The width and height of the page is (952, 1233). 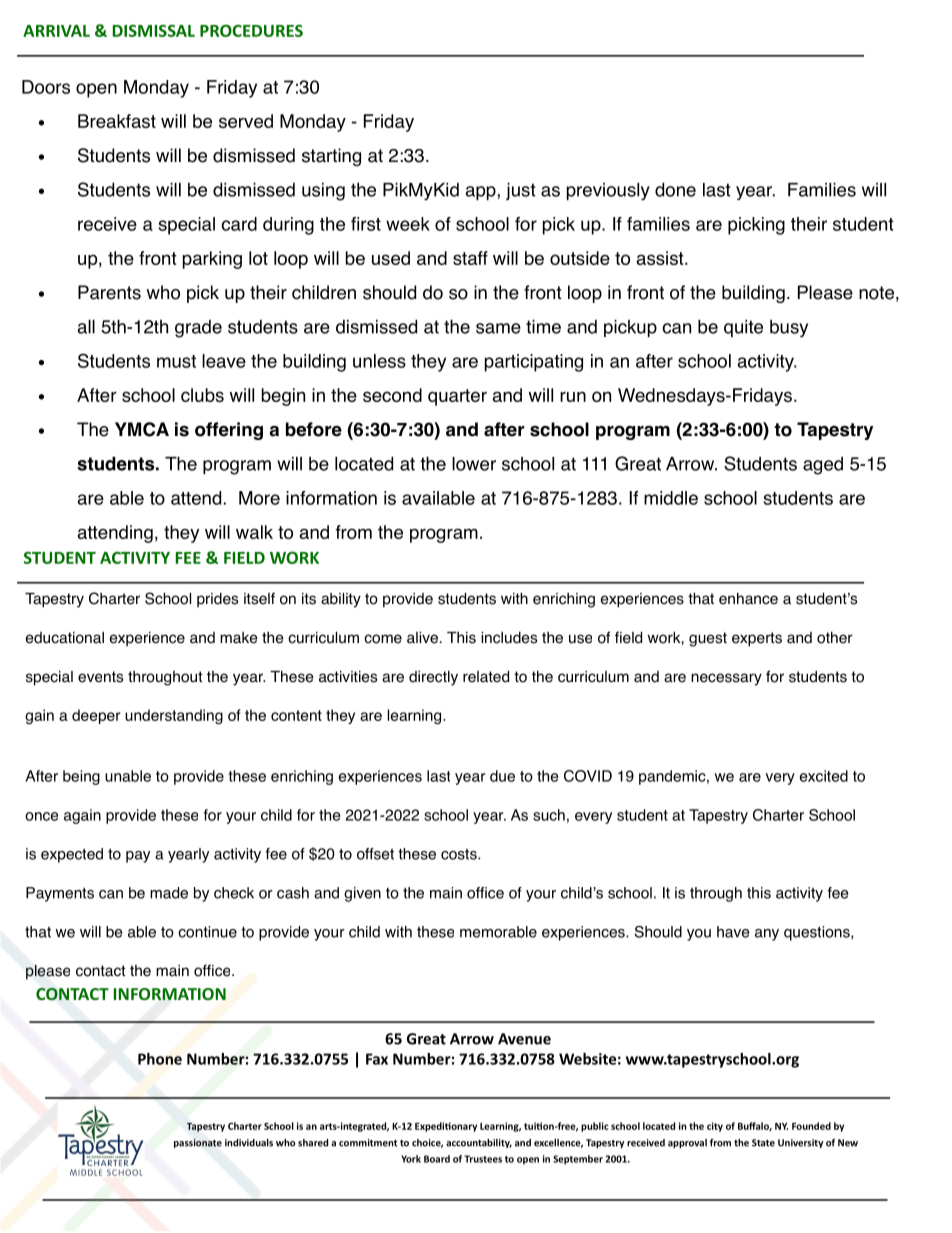 What do you see at coordinates (460, 854) in the page?
I see `costs` at bounding box center [460, 854].
